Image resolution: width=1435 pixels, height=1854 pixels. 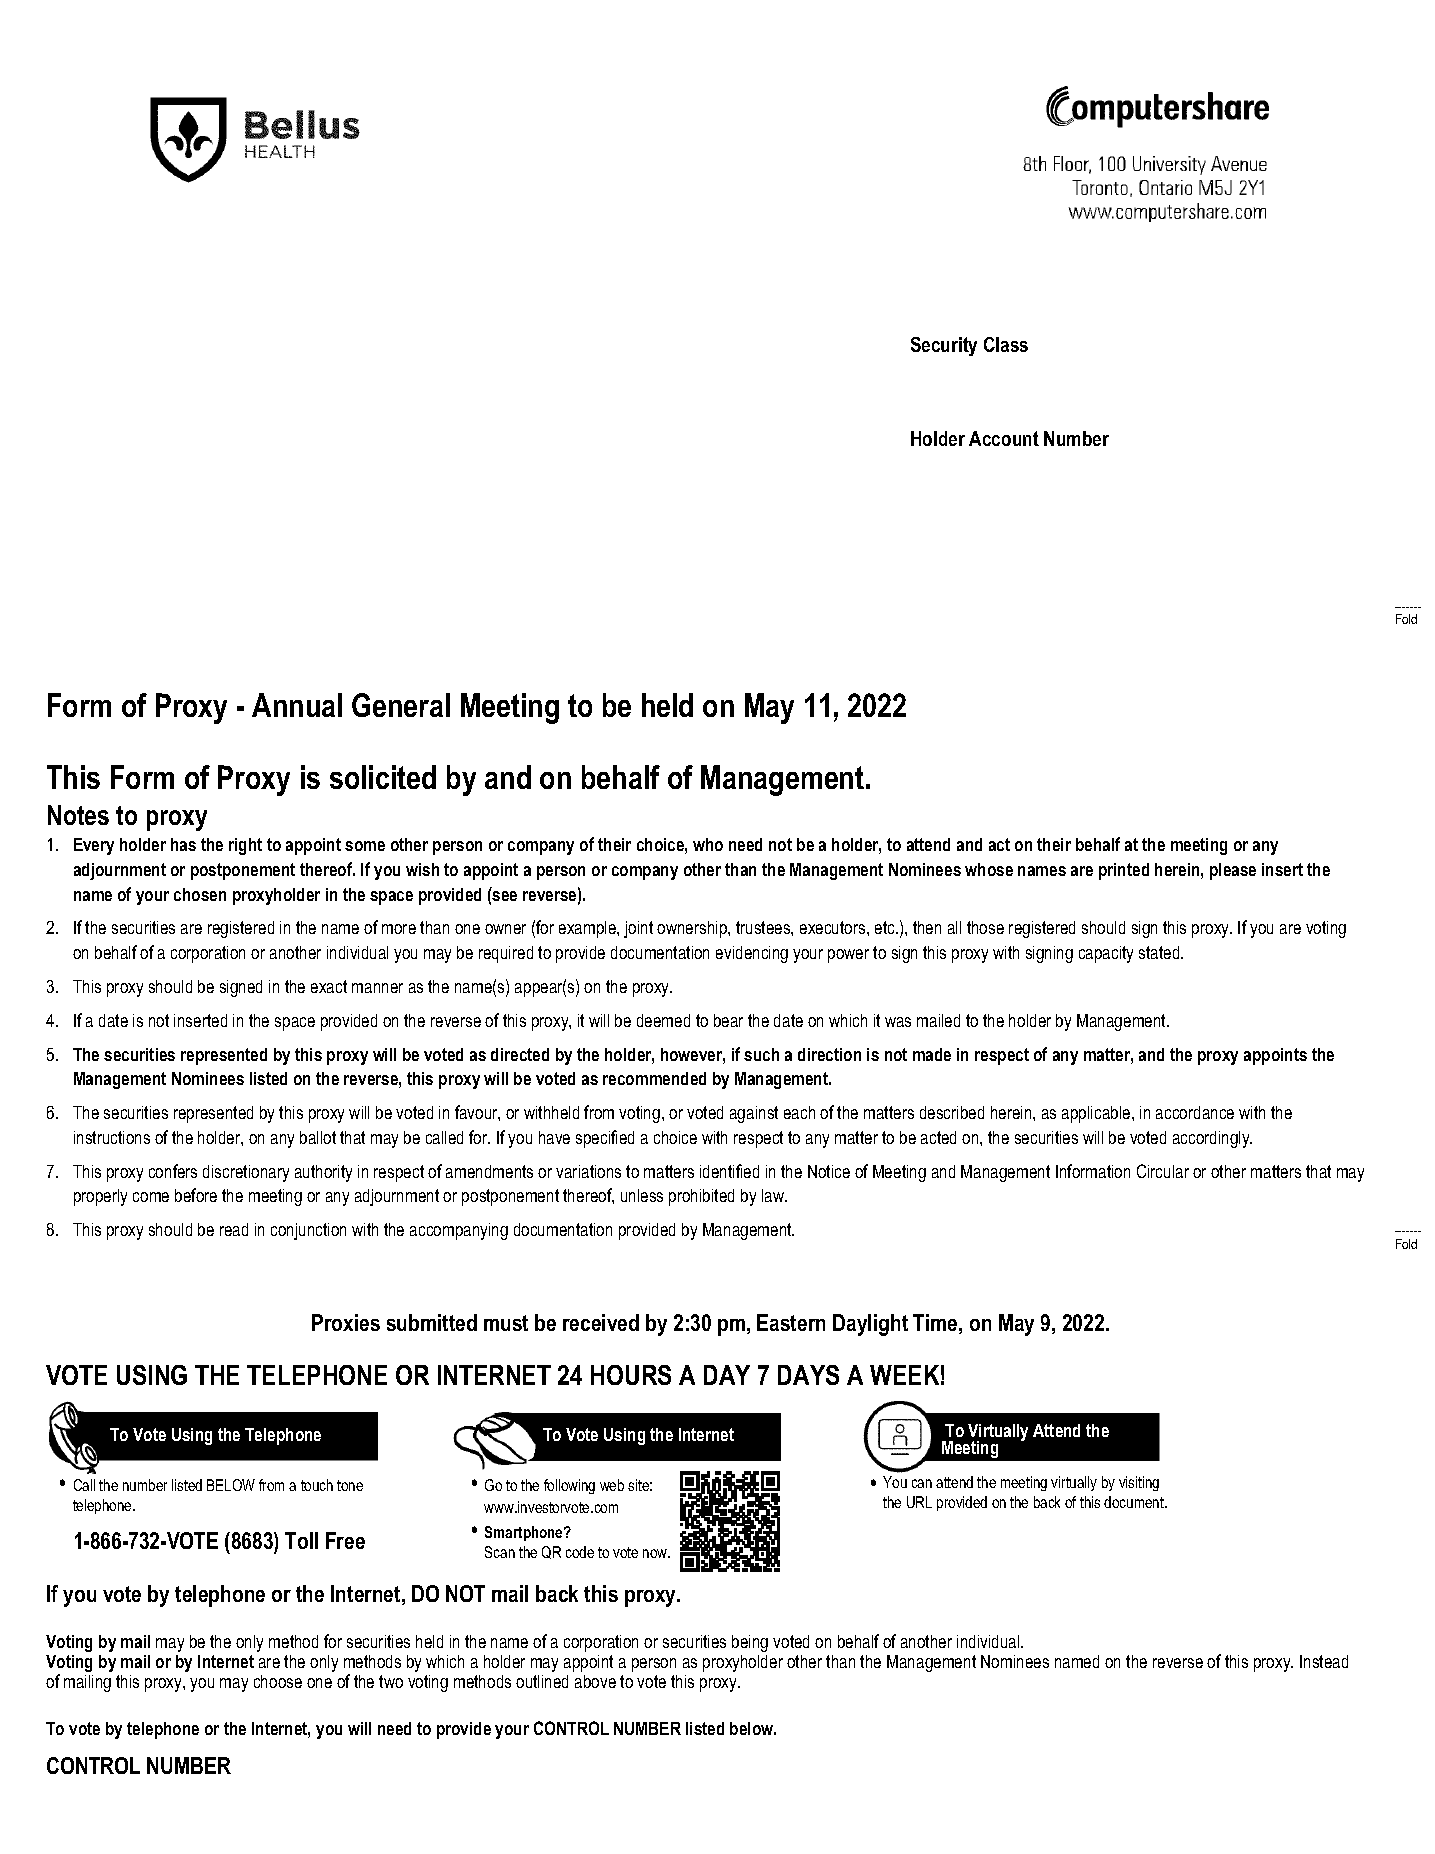 I want to click on visiting, so click(x=1139, y=1483).
